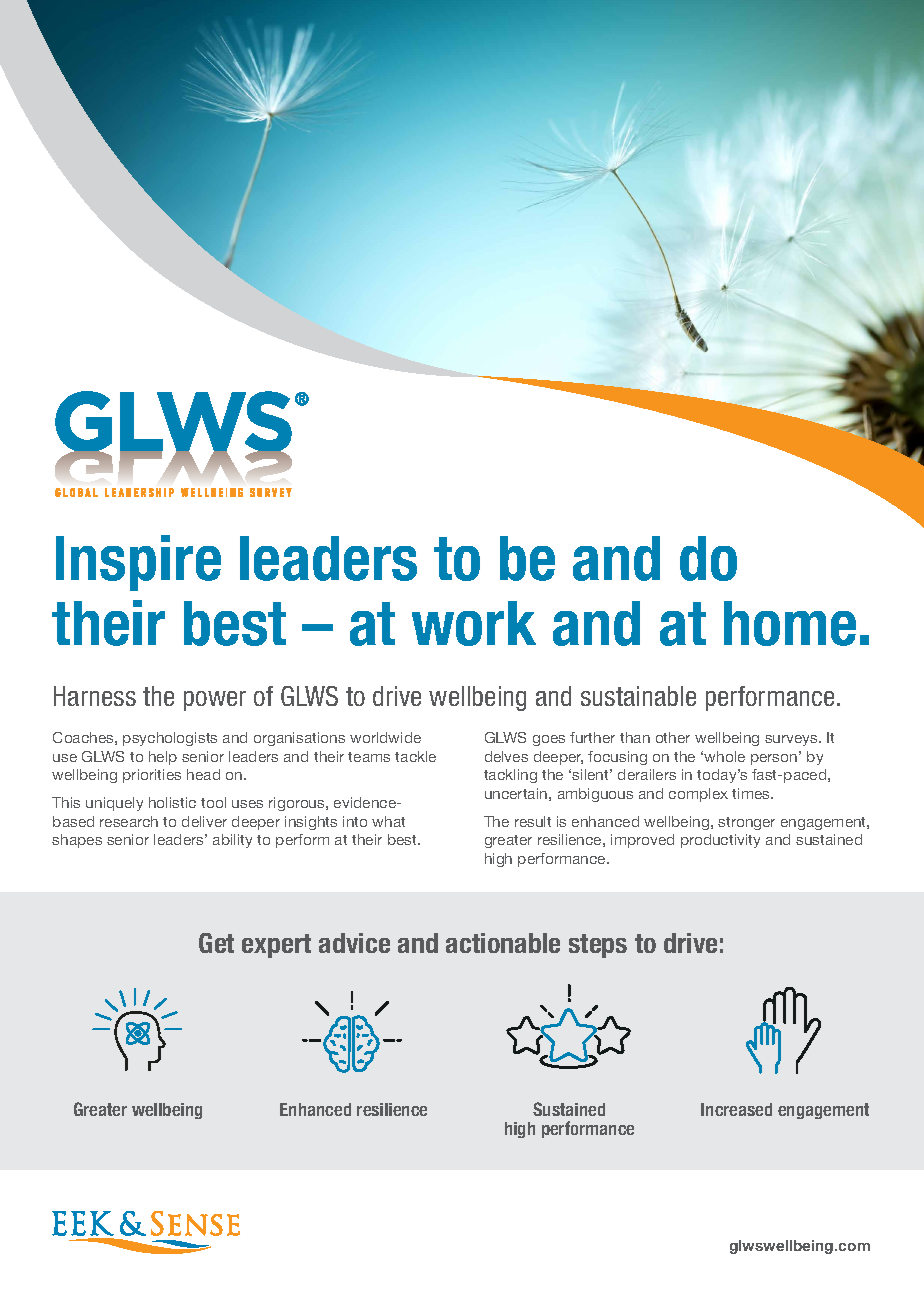 Image resolution: width=924 pixels, height=1308 pixels. What do you see at coordinates (216, 943) in the document?
I see `Get` at bounding box center [216, 943].
